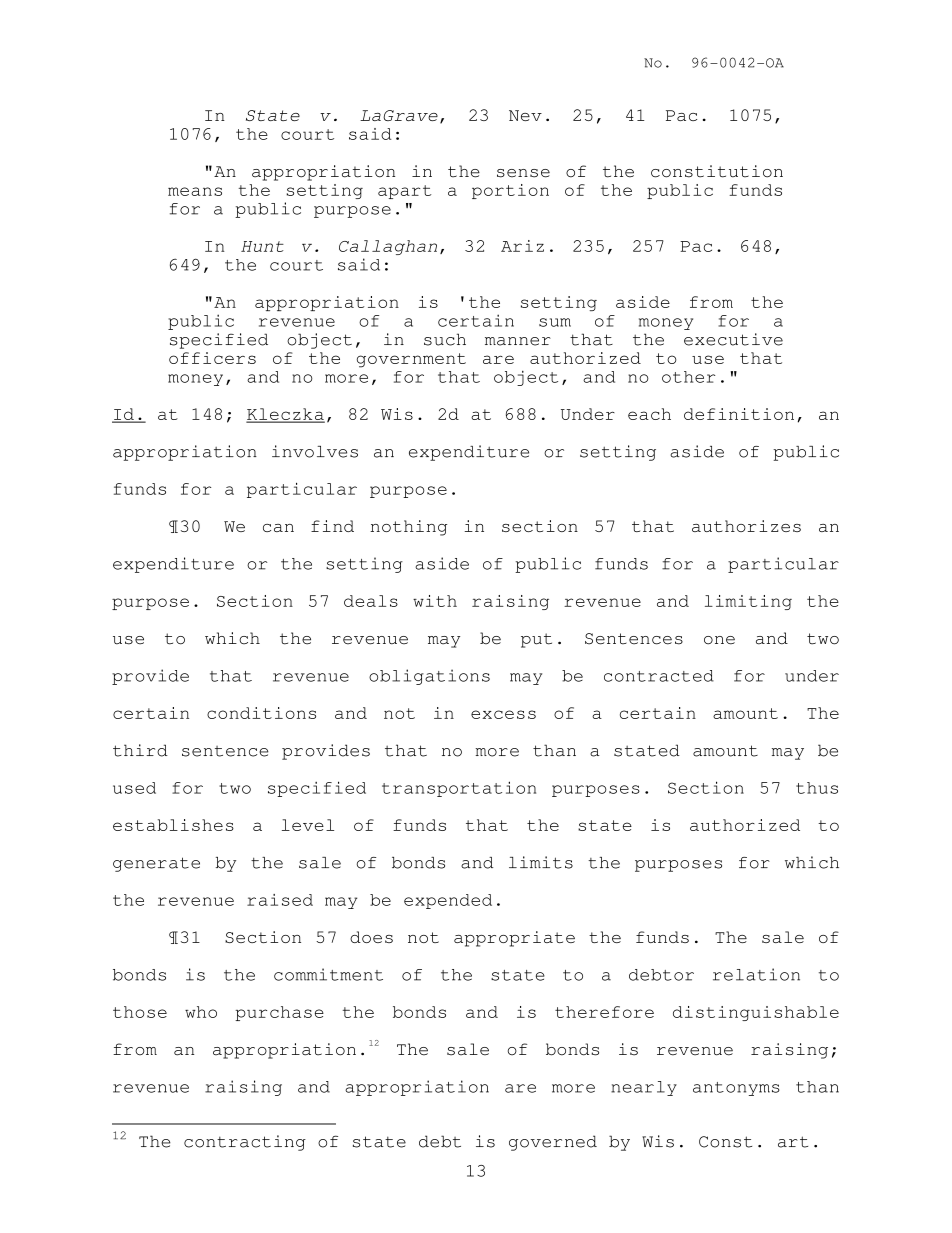 The height and width of the screenshot is (1233, 952). Describe the element at coordinates (245, 1143) in the screenshot. I see `contracting` at that location.
